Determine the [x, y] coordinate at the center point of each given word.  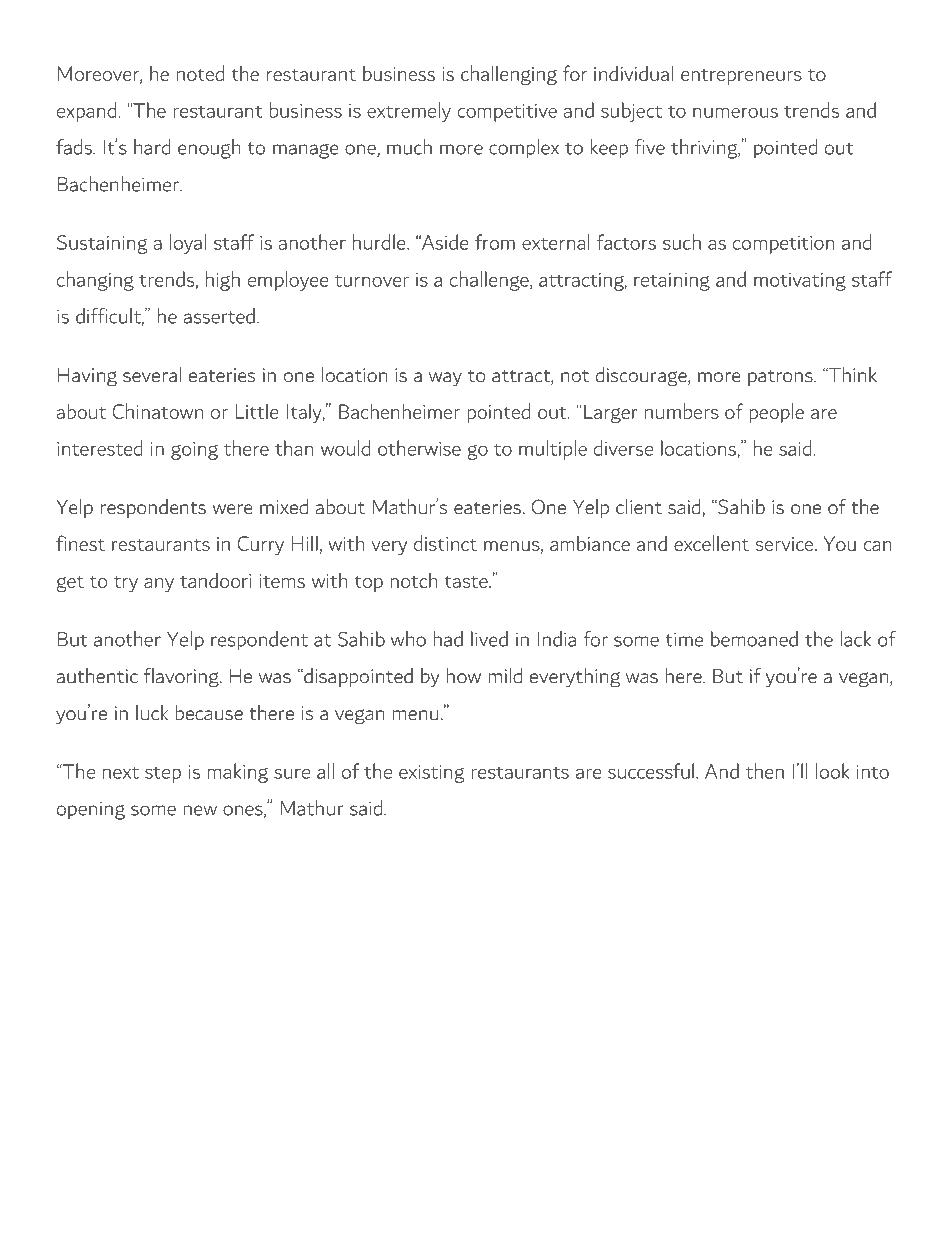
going [194, 451]
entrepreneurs [741, 77]
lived [489, 639]
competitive [507, 113]
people [776, 413]
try [126, 584]
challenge [490, 281]
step [163, 775]
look [833, 771]
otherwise [419, 448]
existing [431, 774]
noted [200, 73]
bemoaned [754, 639]
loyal [188, 244]
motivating [800, 282]
